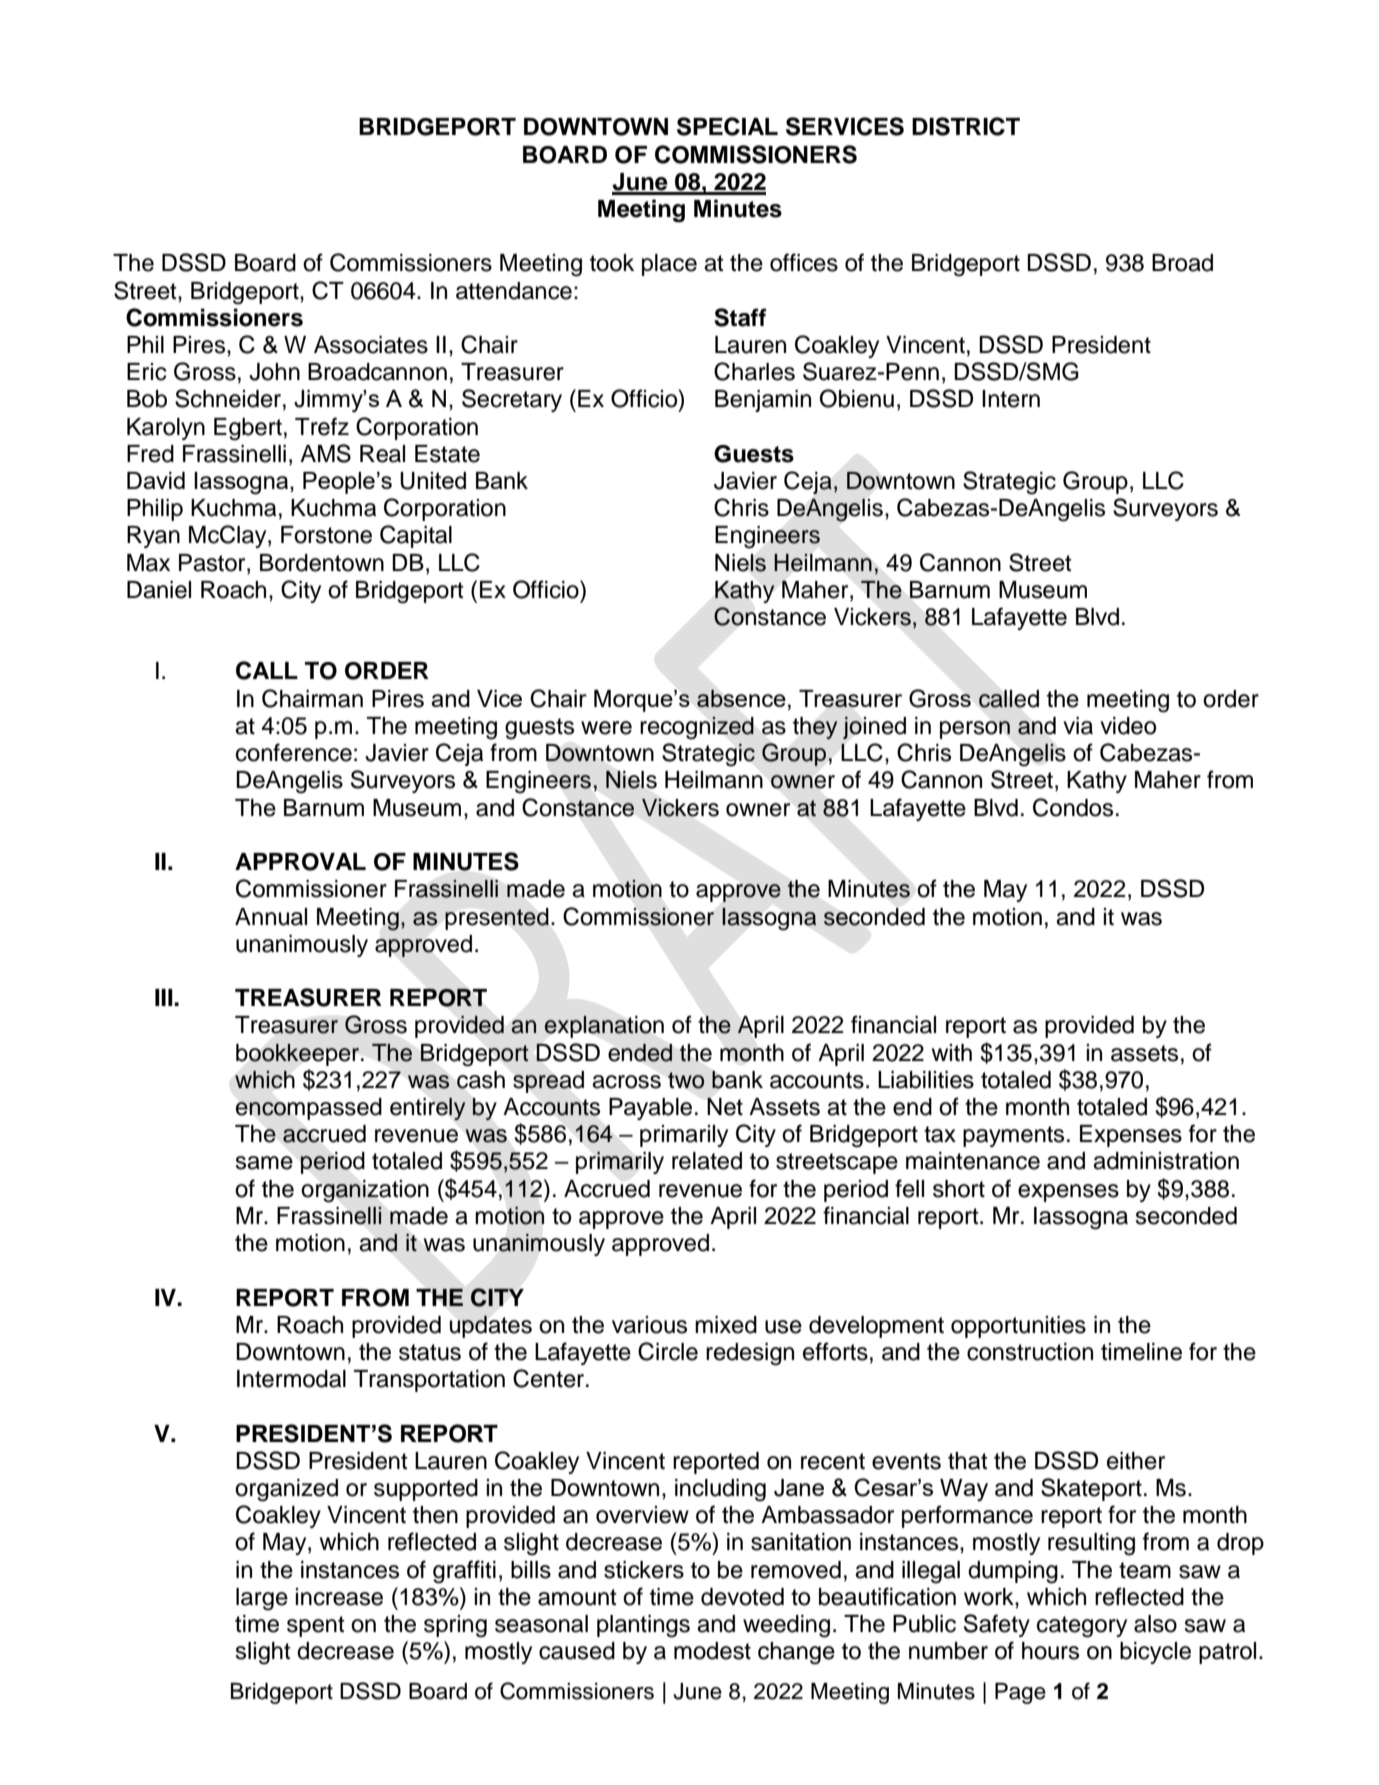 The height and width of the screenshot is (1785, 1379). What do you see at coordinates (966, 126) in the screenshot?
I see `DISTRICT` at bounding box center [966, 126].
